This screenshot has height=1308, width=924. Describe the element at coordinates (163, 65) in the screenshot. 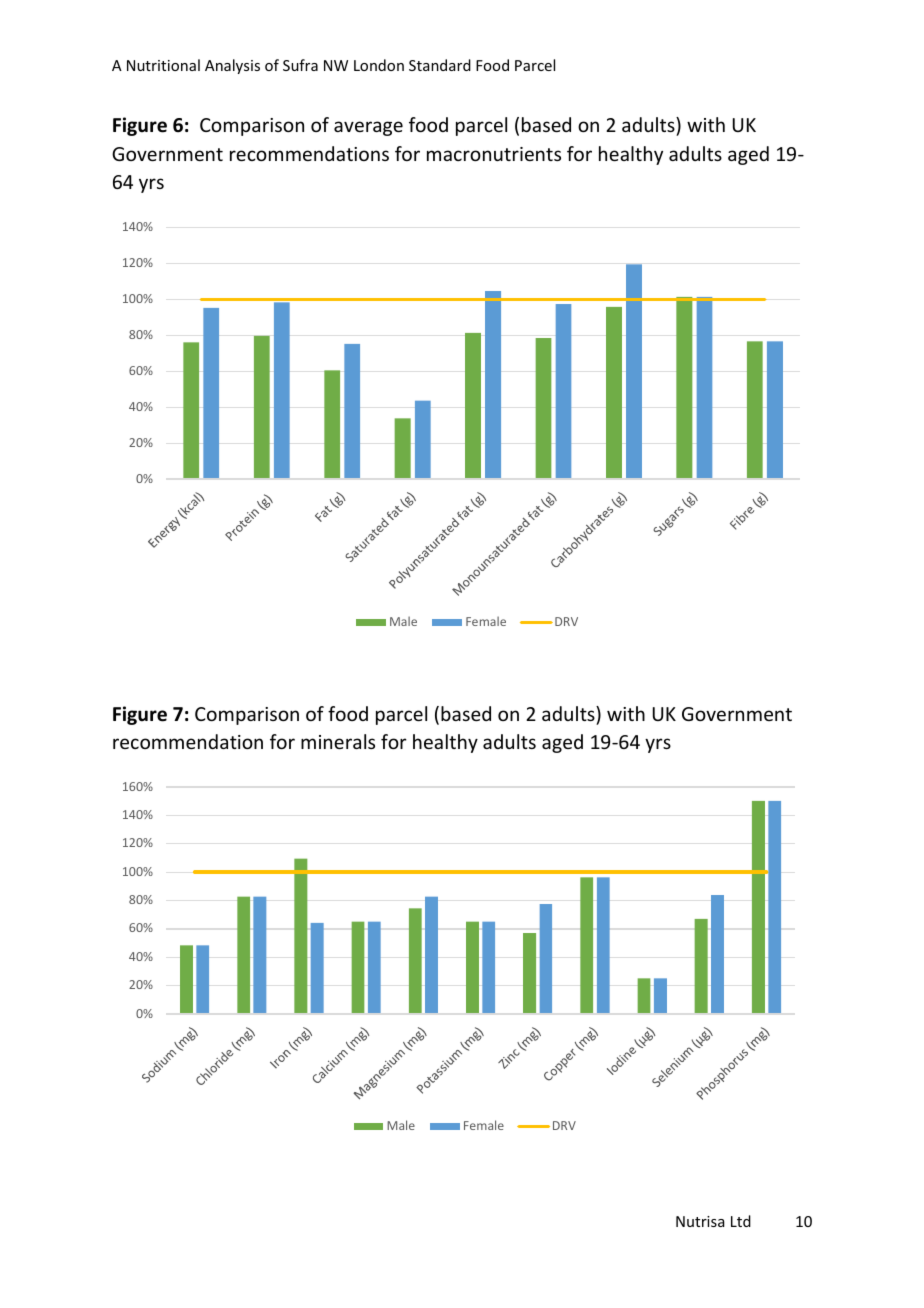

I see `Nutritional` at that location.
